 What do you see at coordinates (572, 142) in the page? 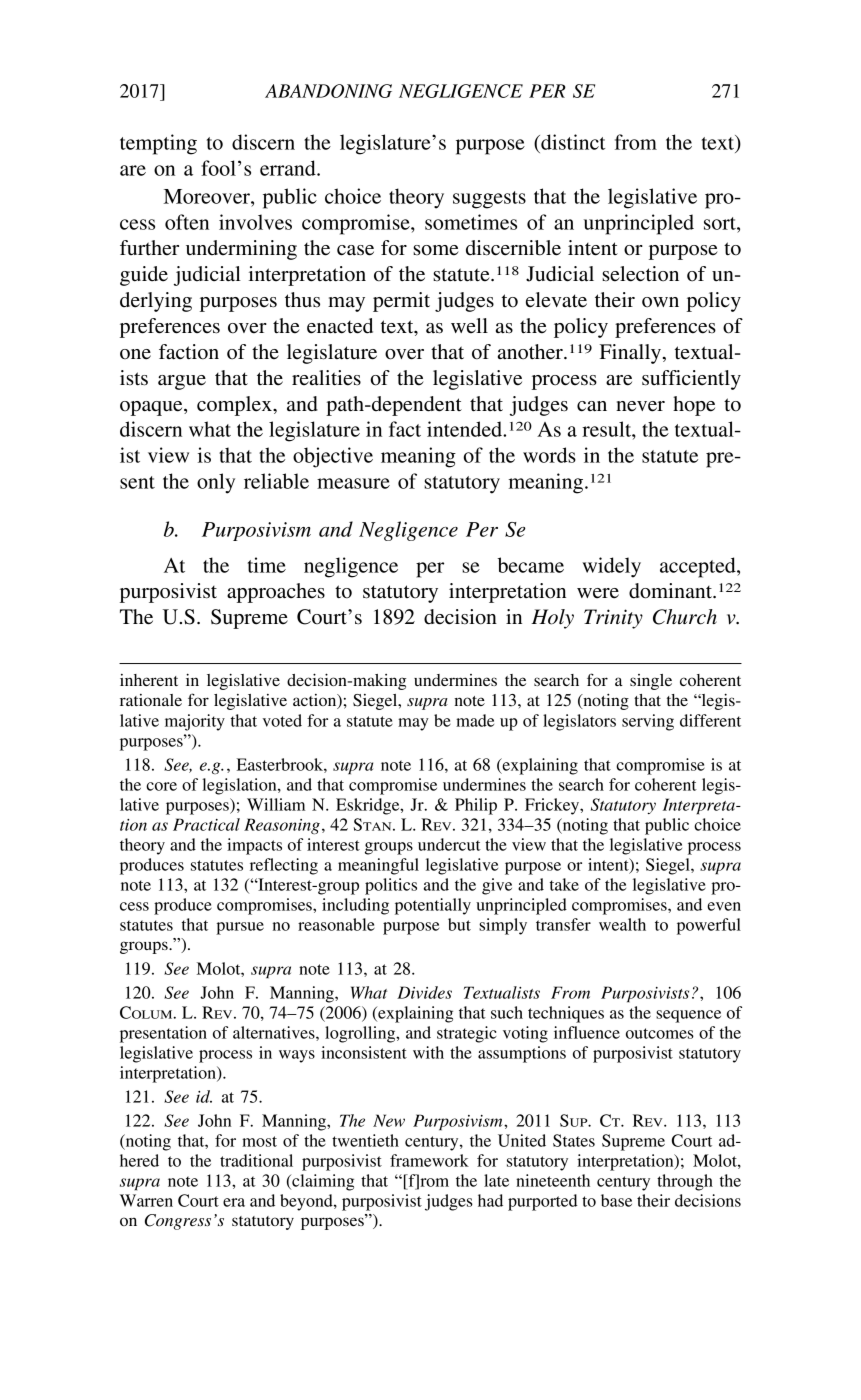
I see `distinct` at bounding box center [572, 142].
